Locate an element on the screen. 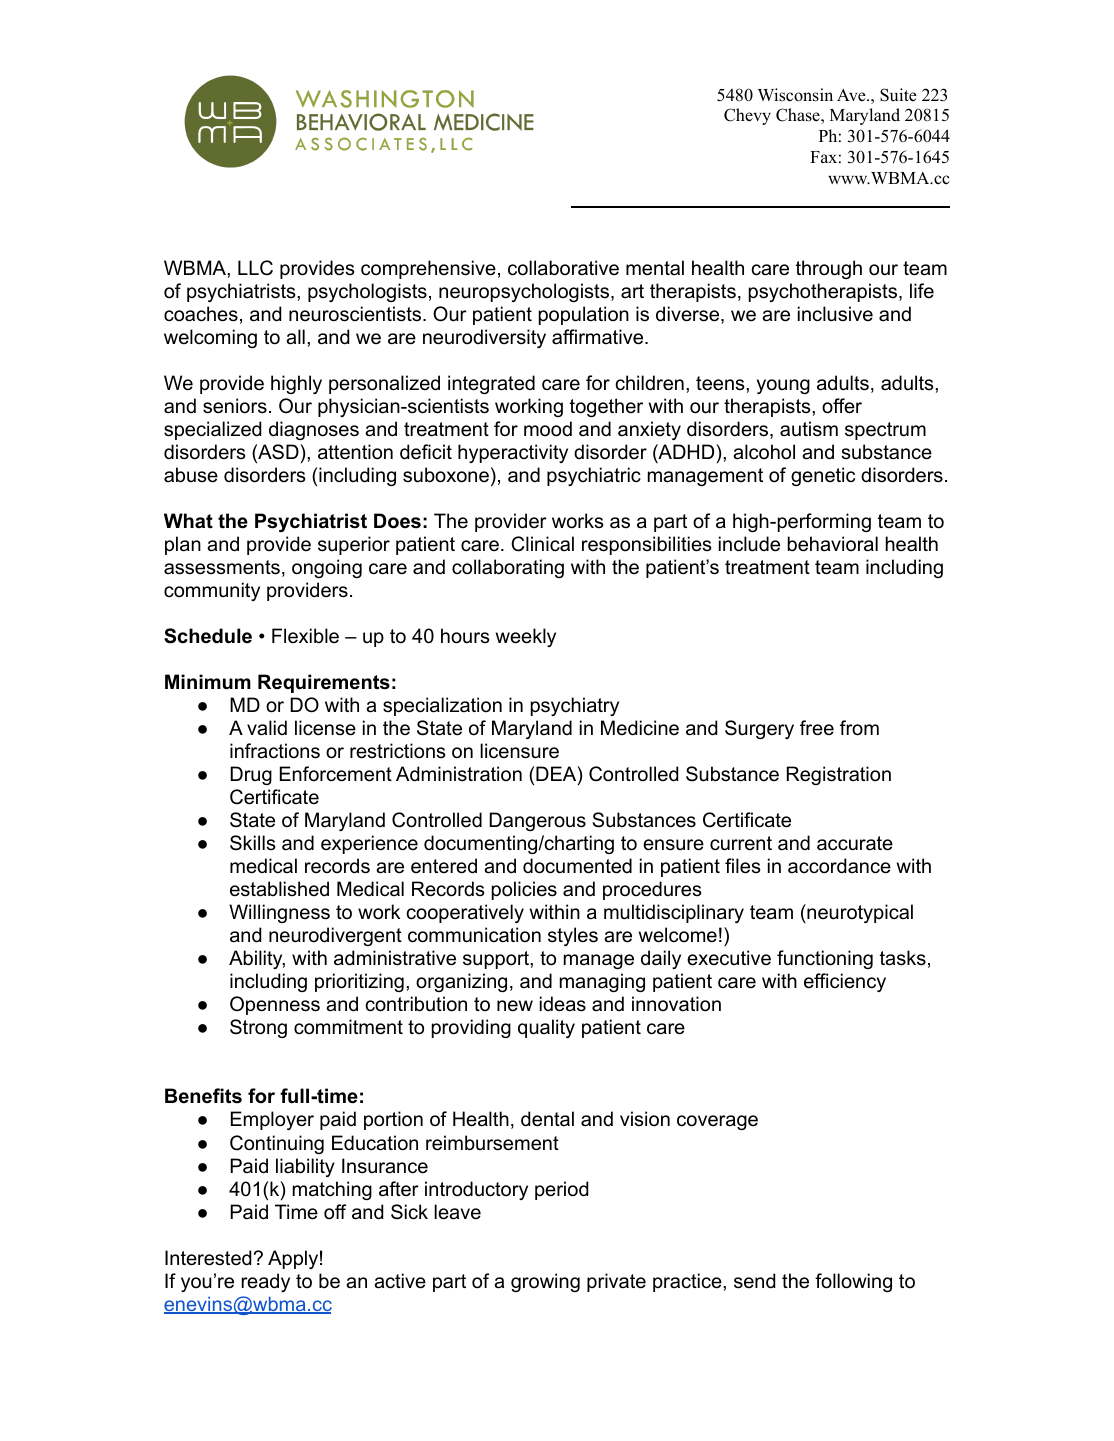 This screenshot has width=1114, height=1441. genetic is located at coordinates (823, 476).
